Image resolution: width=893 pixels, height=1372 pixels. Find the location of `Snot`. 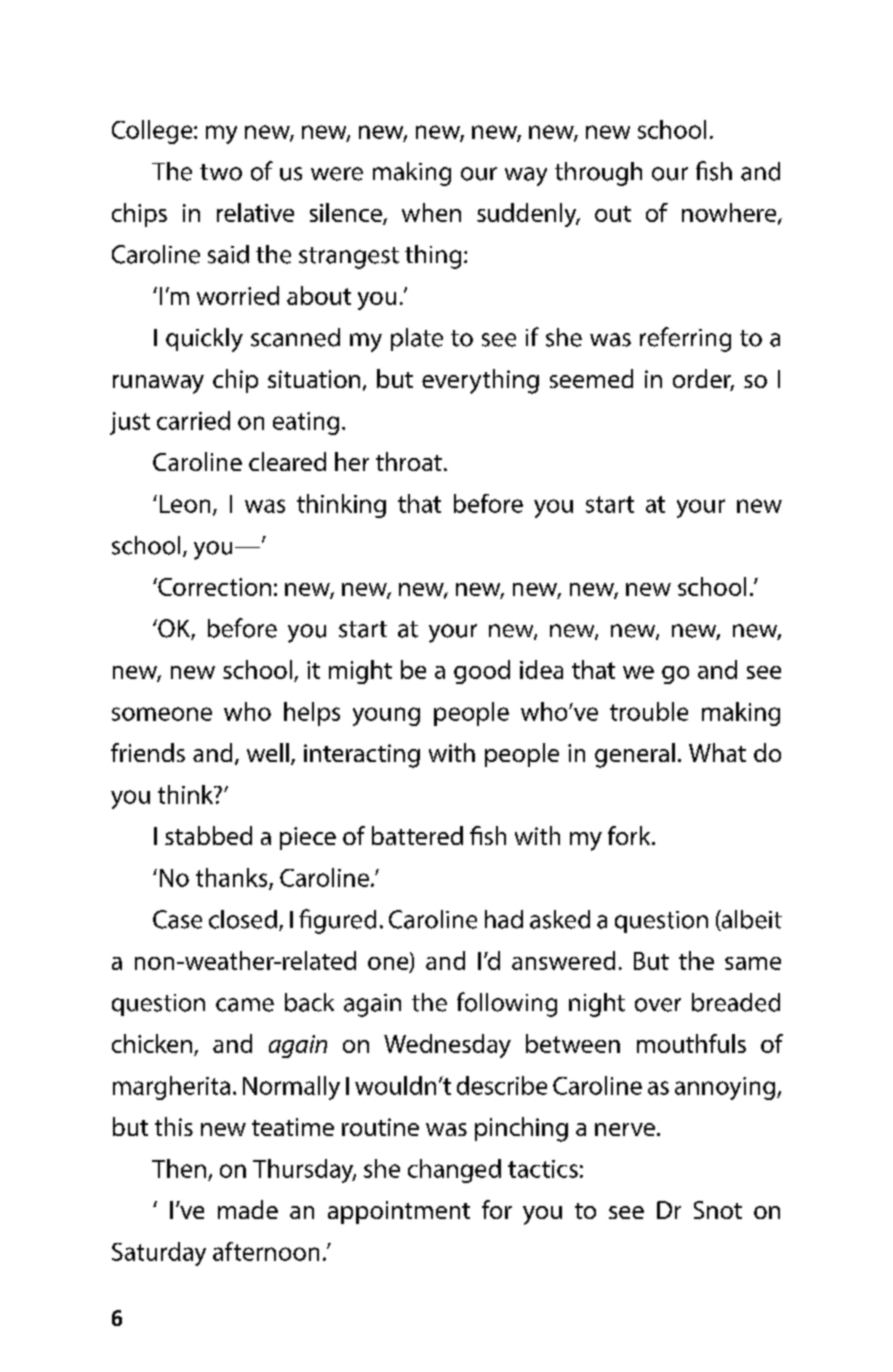

Snot is located at coordinates (718, 1210).
